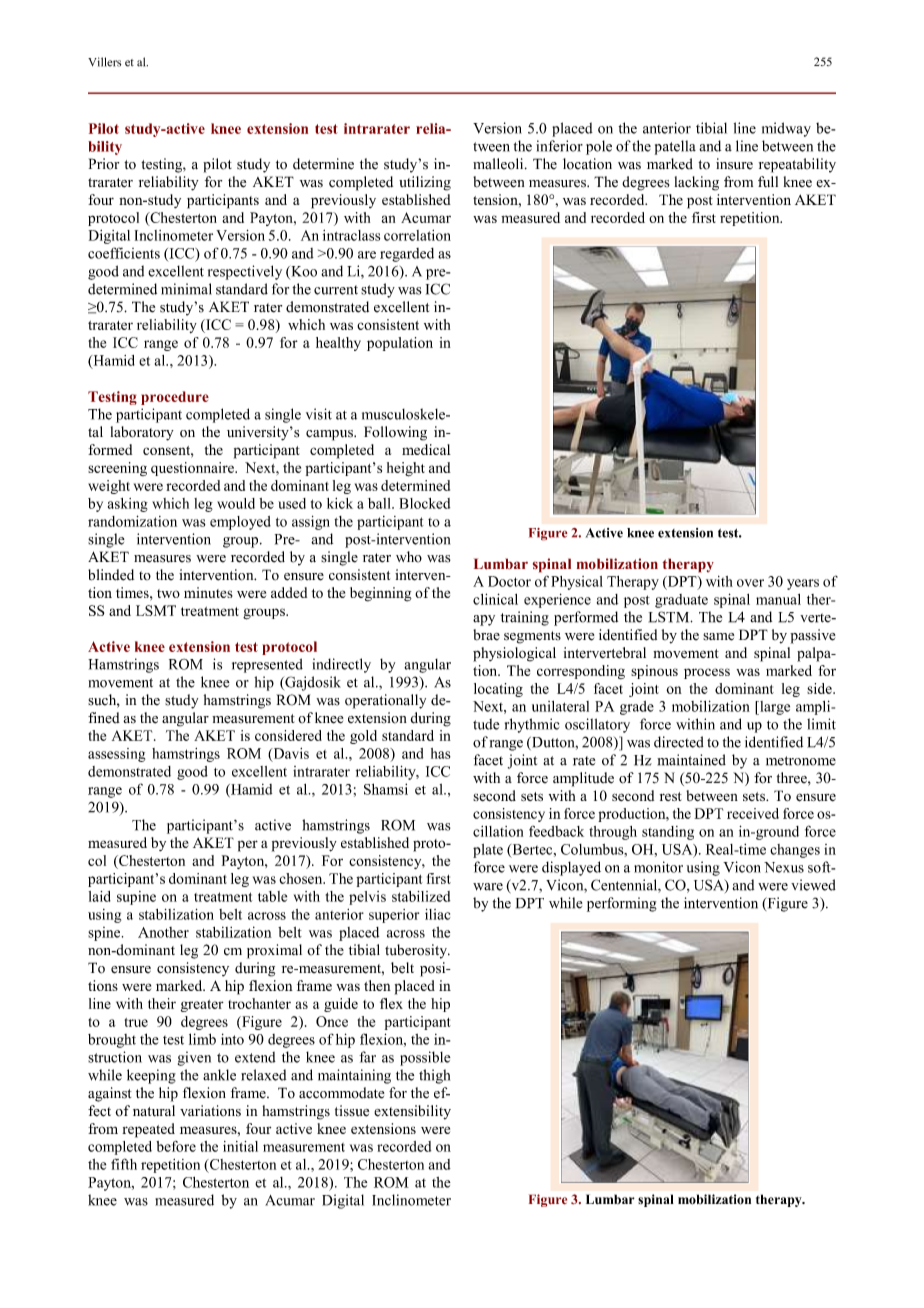 Image resolution: width=924 pixels, height=1308 pixels. What do you see at coordinates (175, 398) in the screenshot?
I see `procedure` at bounding box center [175, 398].
